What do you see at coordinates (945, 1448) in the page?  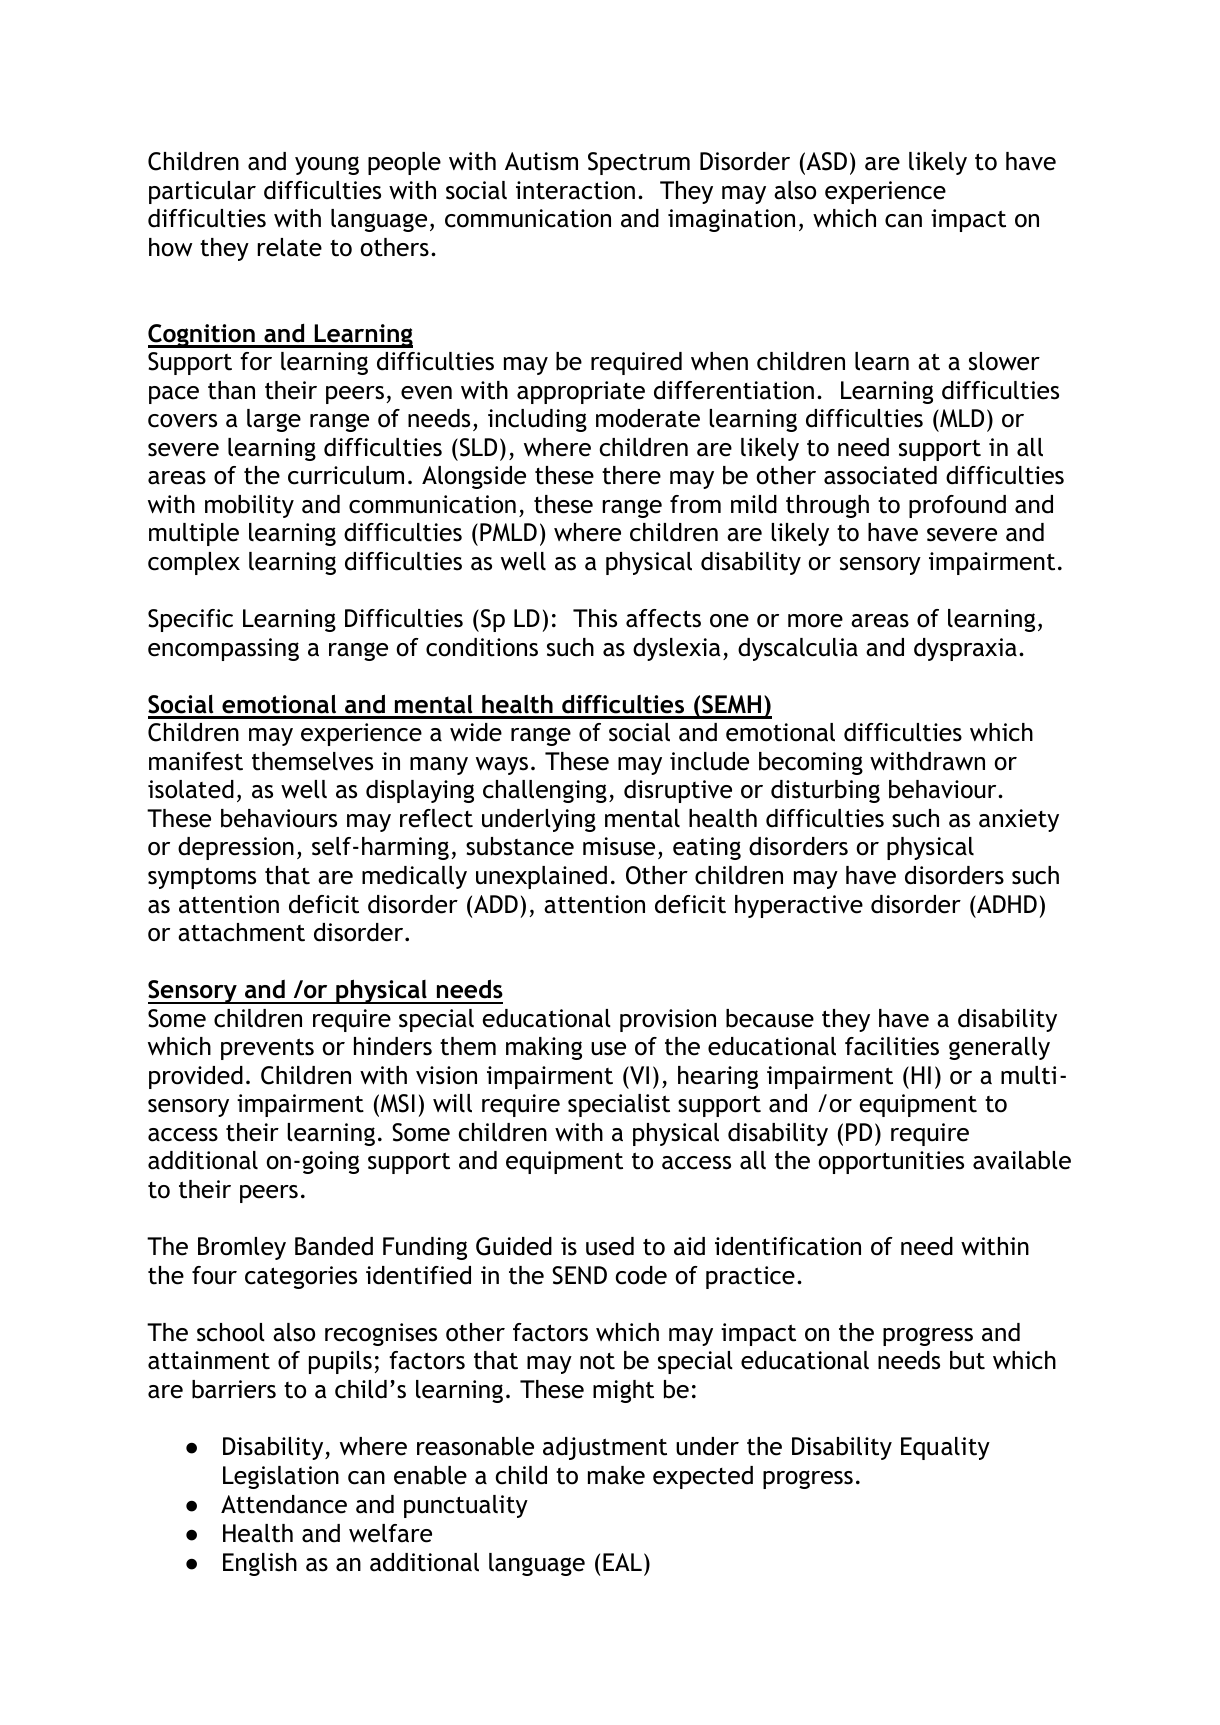 I see `Equality` at bounding box center [945, 1448].
